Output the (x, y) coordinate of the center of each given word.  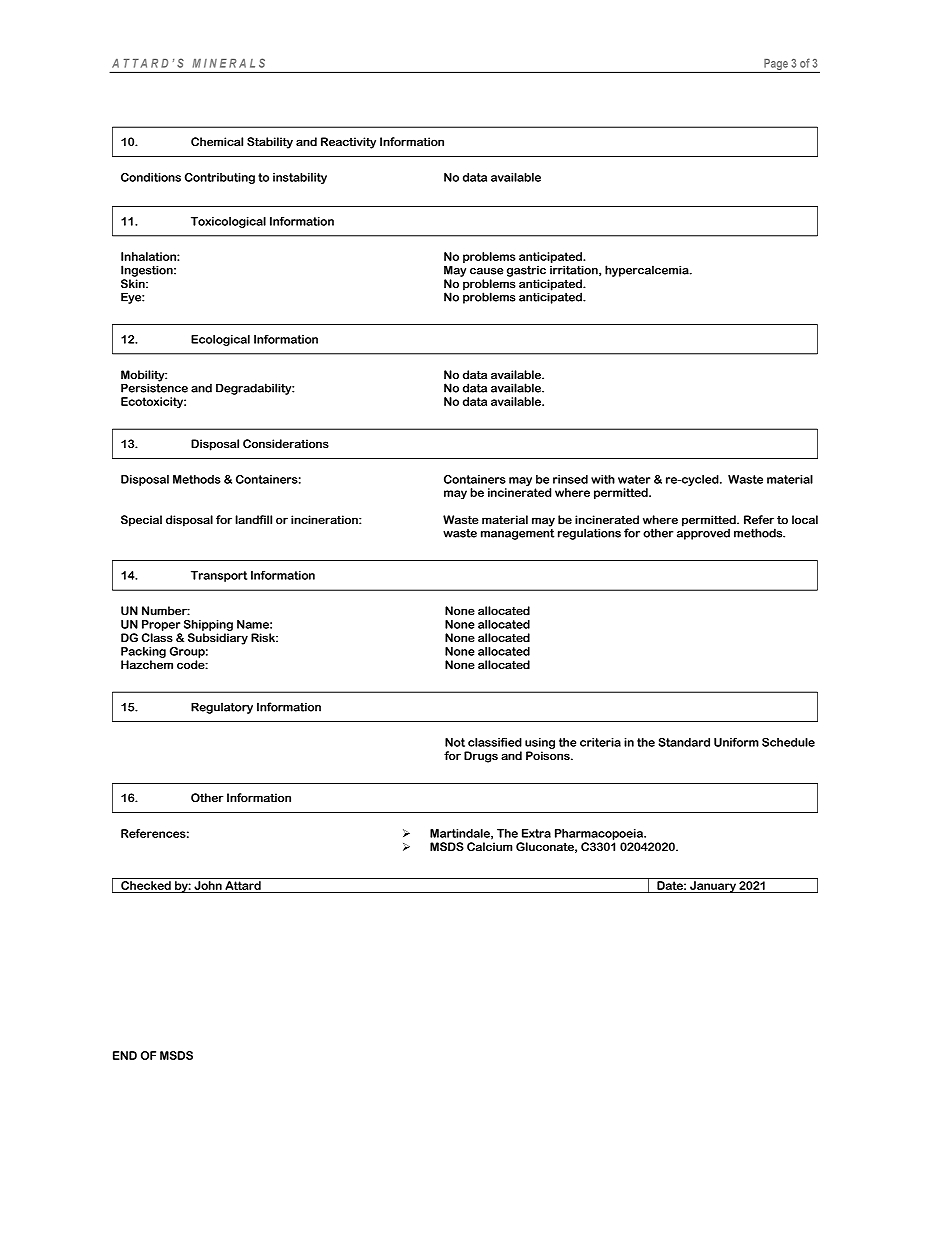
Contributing (220, 178)
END (125, 1055)
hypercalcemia (648, 271)
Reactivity (348, 143)
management (517, 534)
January (713, 887)
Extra (536, 833)
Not (455, 742)
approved (703, 533)
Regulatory (222, 708)
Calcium (490, 846)
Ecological (220, 340)
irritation (575, 271)
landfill (253, 519)
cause (487, 271)
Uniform (736, 742)
